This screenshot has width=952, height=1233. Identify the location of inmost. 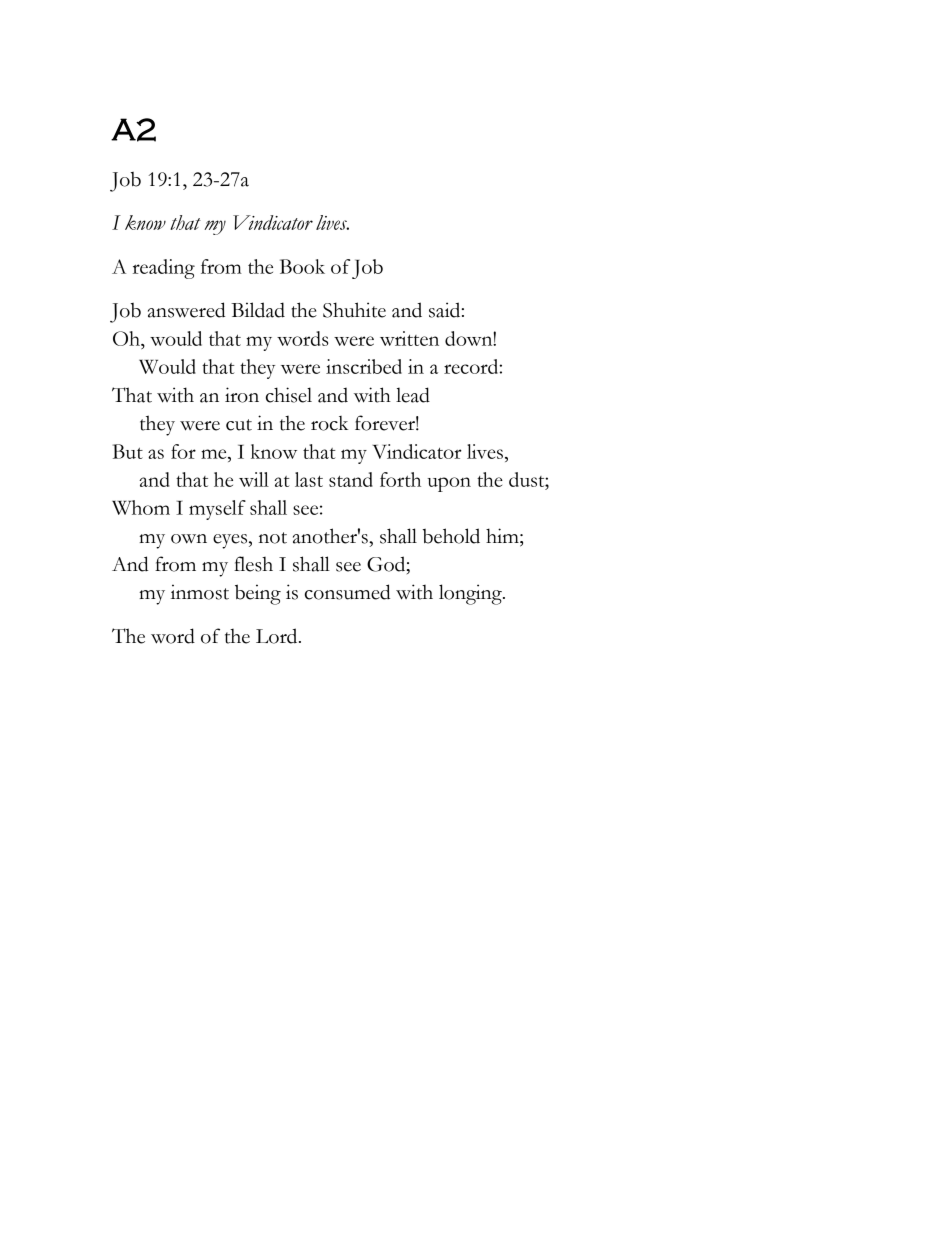
(200, 592).
